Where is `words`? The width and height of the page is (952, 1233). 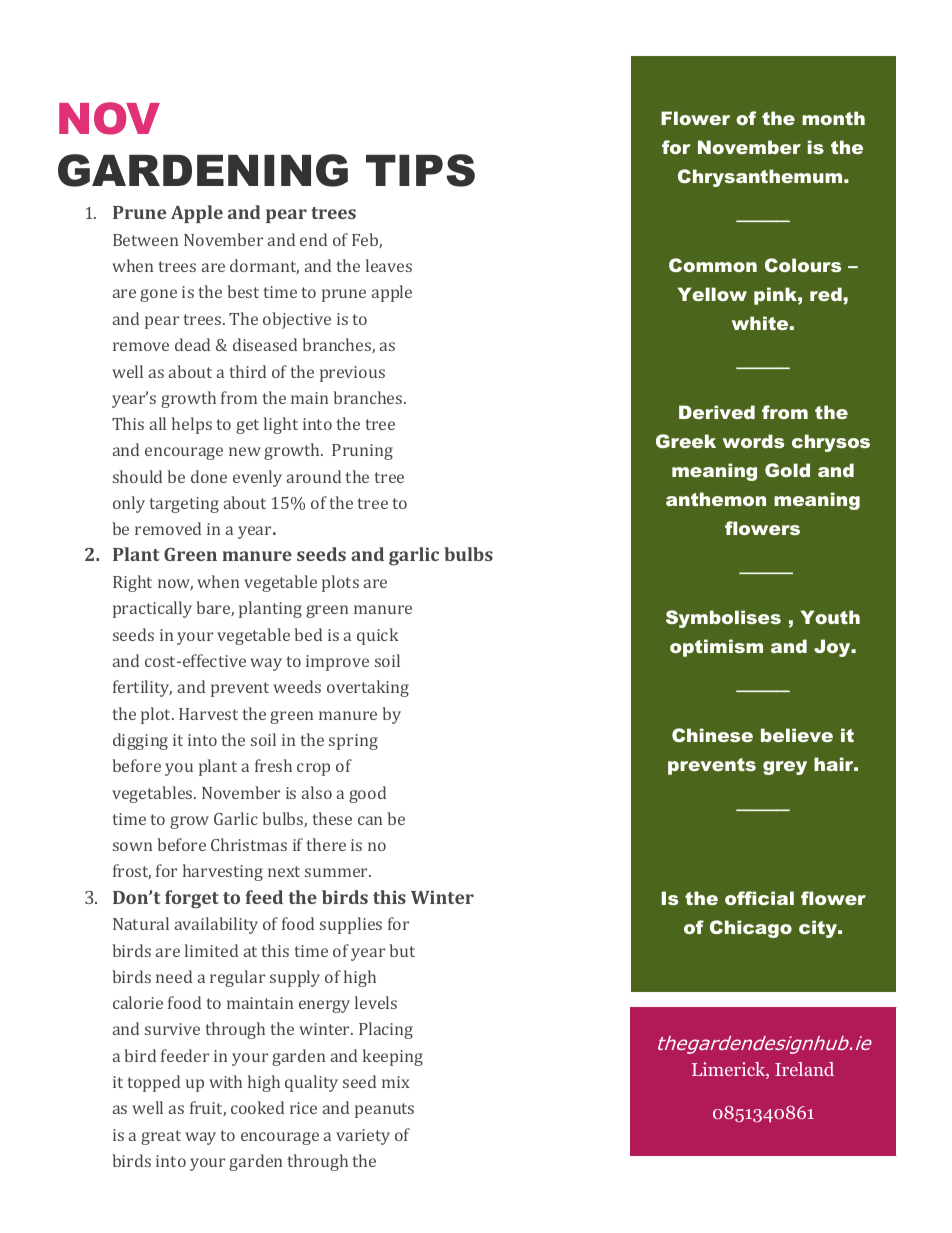 words is located at coordinates (753, 441).
